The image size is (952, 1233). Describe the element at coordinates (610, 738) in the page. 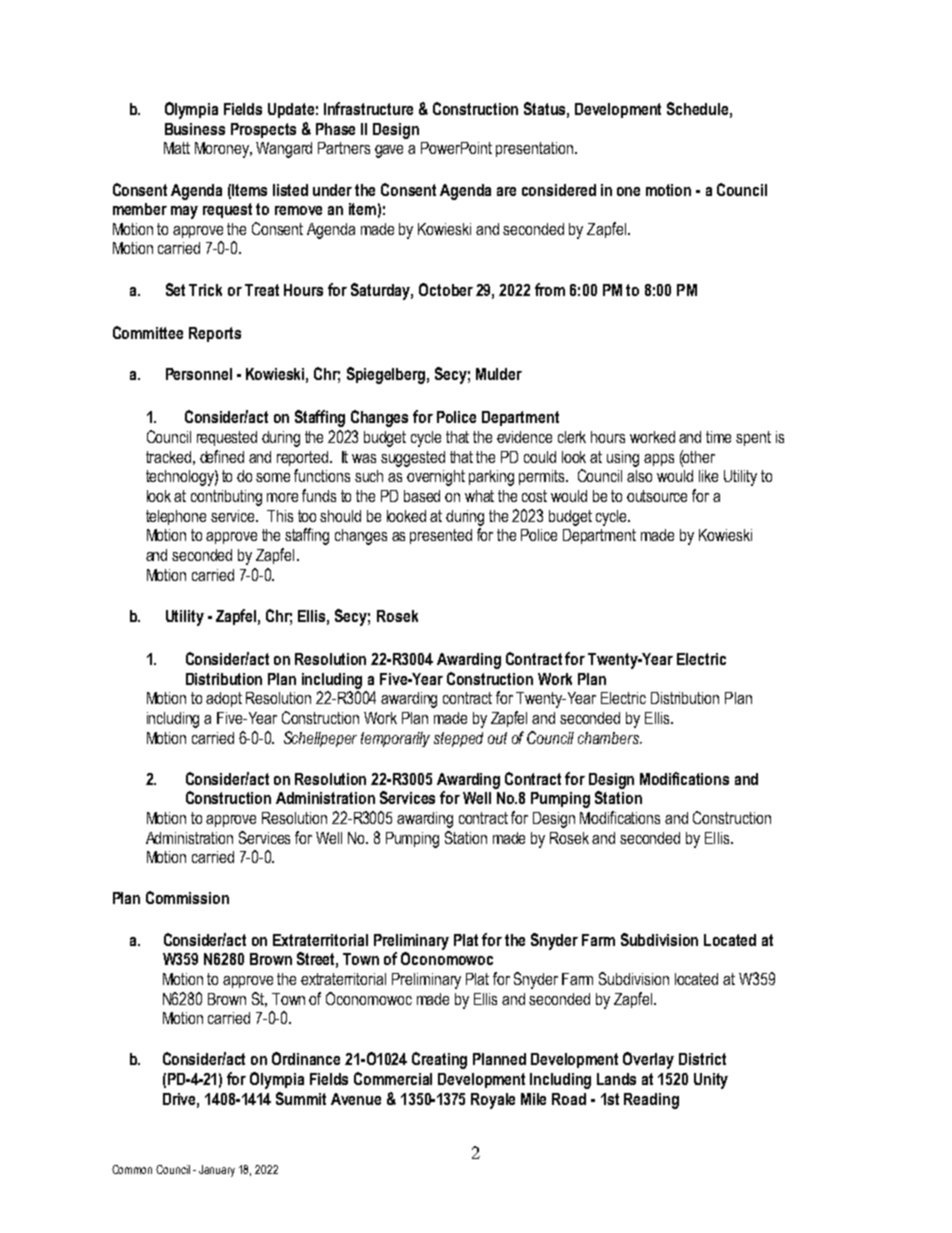

I see `chambers` at that location.
